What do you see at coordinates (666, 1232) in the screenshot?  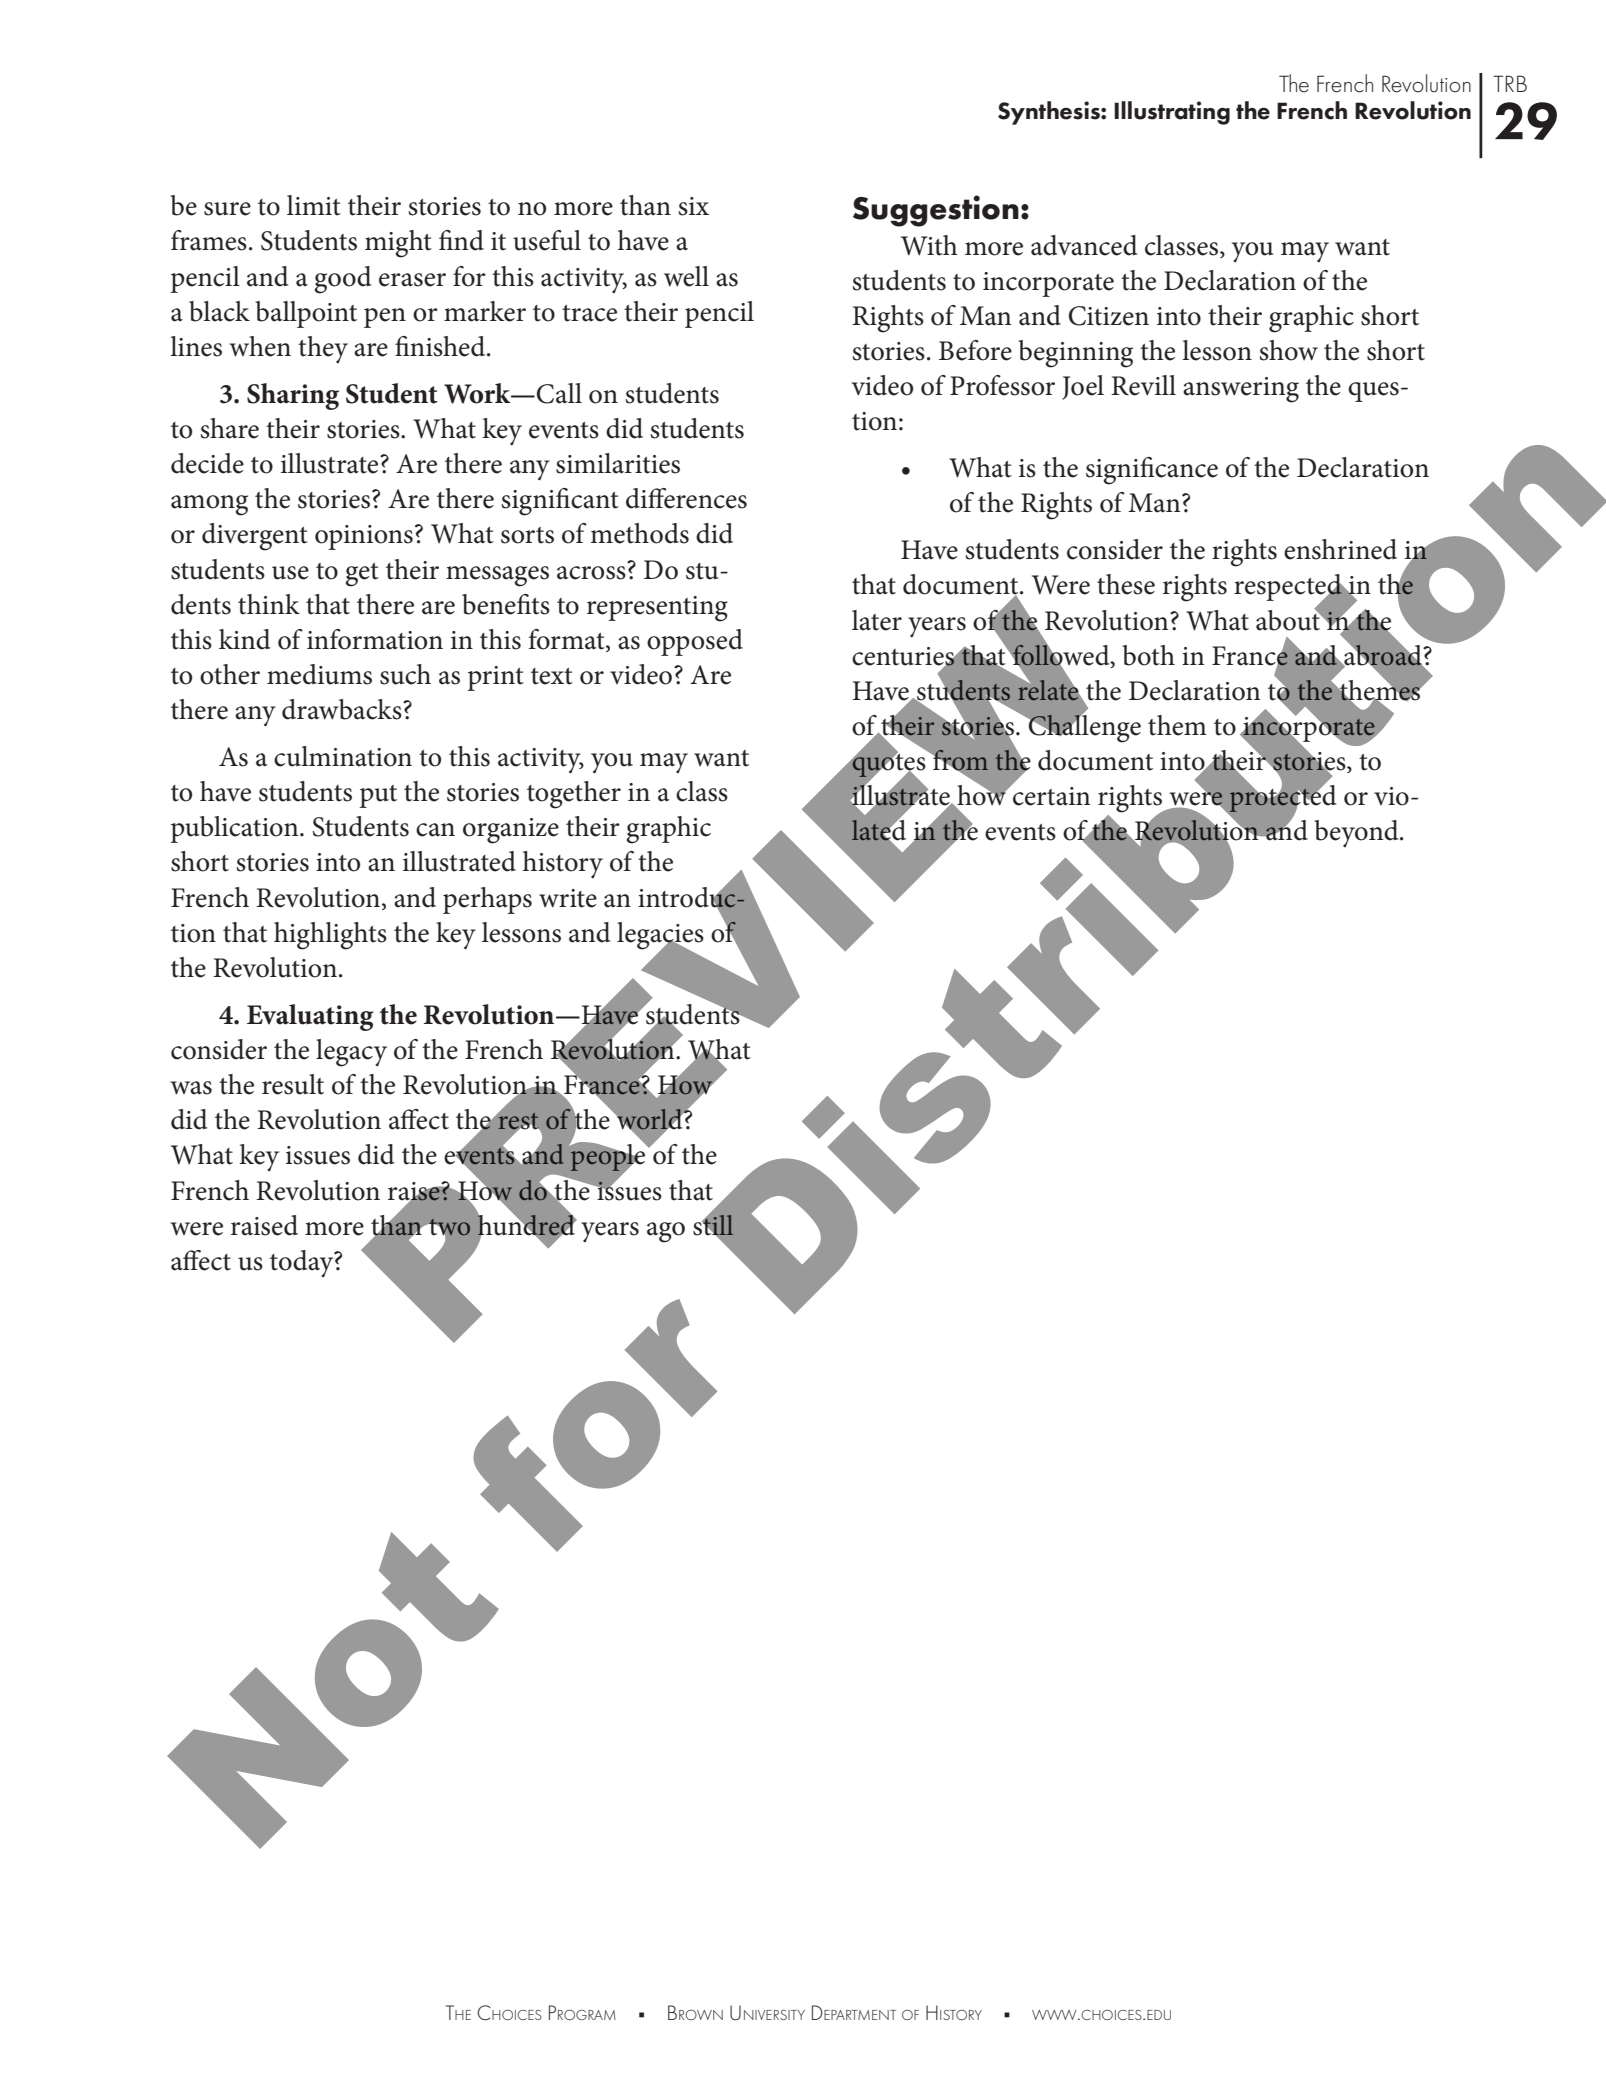 I see `ago` at bounding box center [666, 1232].
